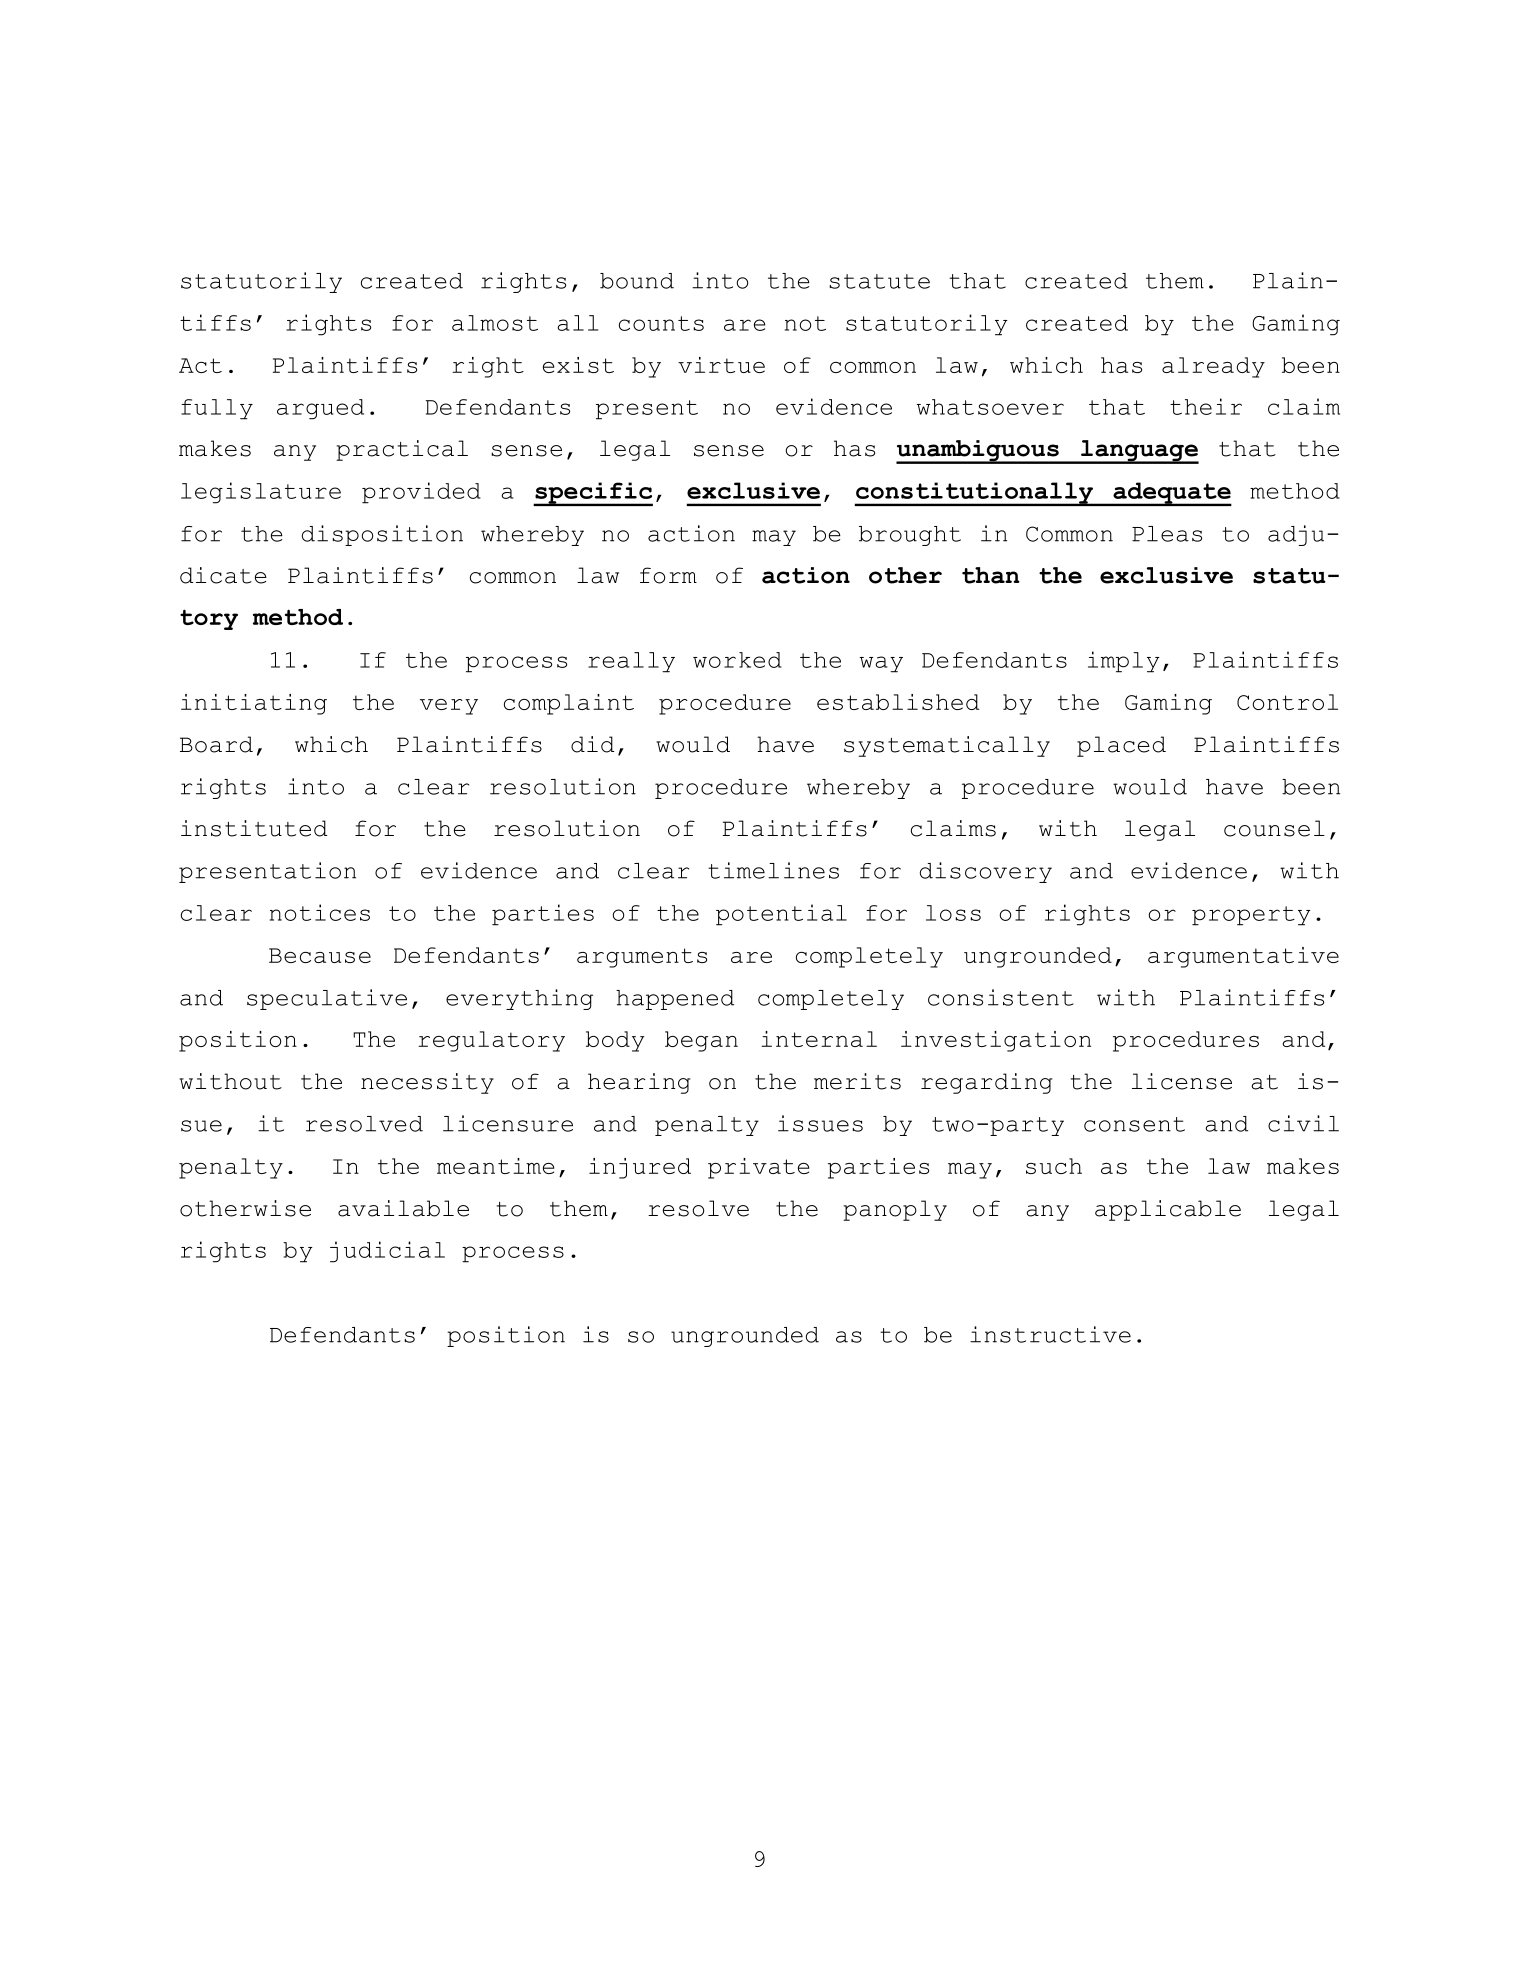 The image size is (1519, 1965). Describe the element at coordinates (254, 828) in the page. I see `instituted` at that location.
